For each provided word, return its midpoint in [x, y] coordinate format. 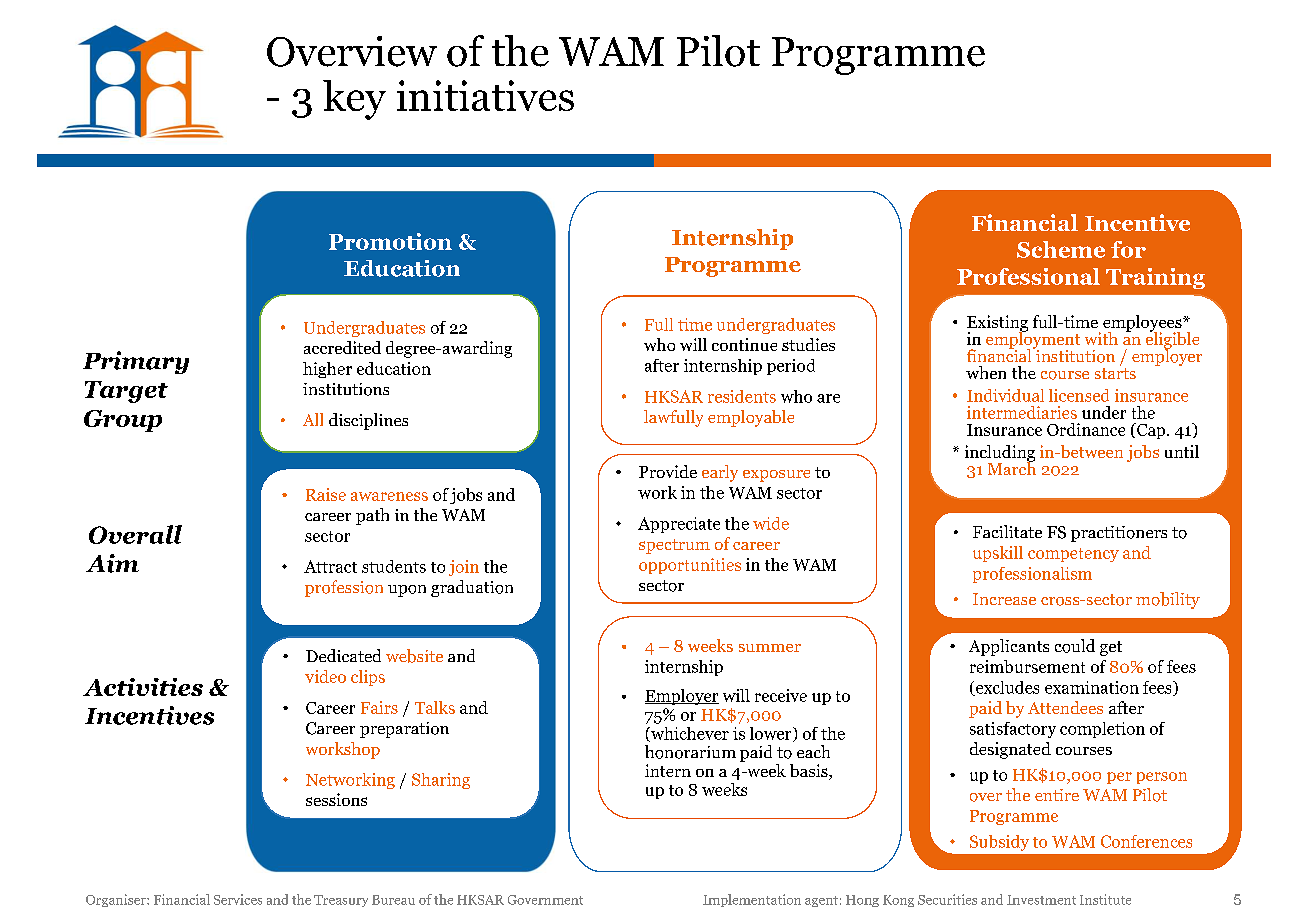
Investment [1041, 900]
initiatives [485, 95]
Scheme [1061, 249]
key [354, 100]
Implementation [752, 900]
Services [238, 899]
